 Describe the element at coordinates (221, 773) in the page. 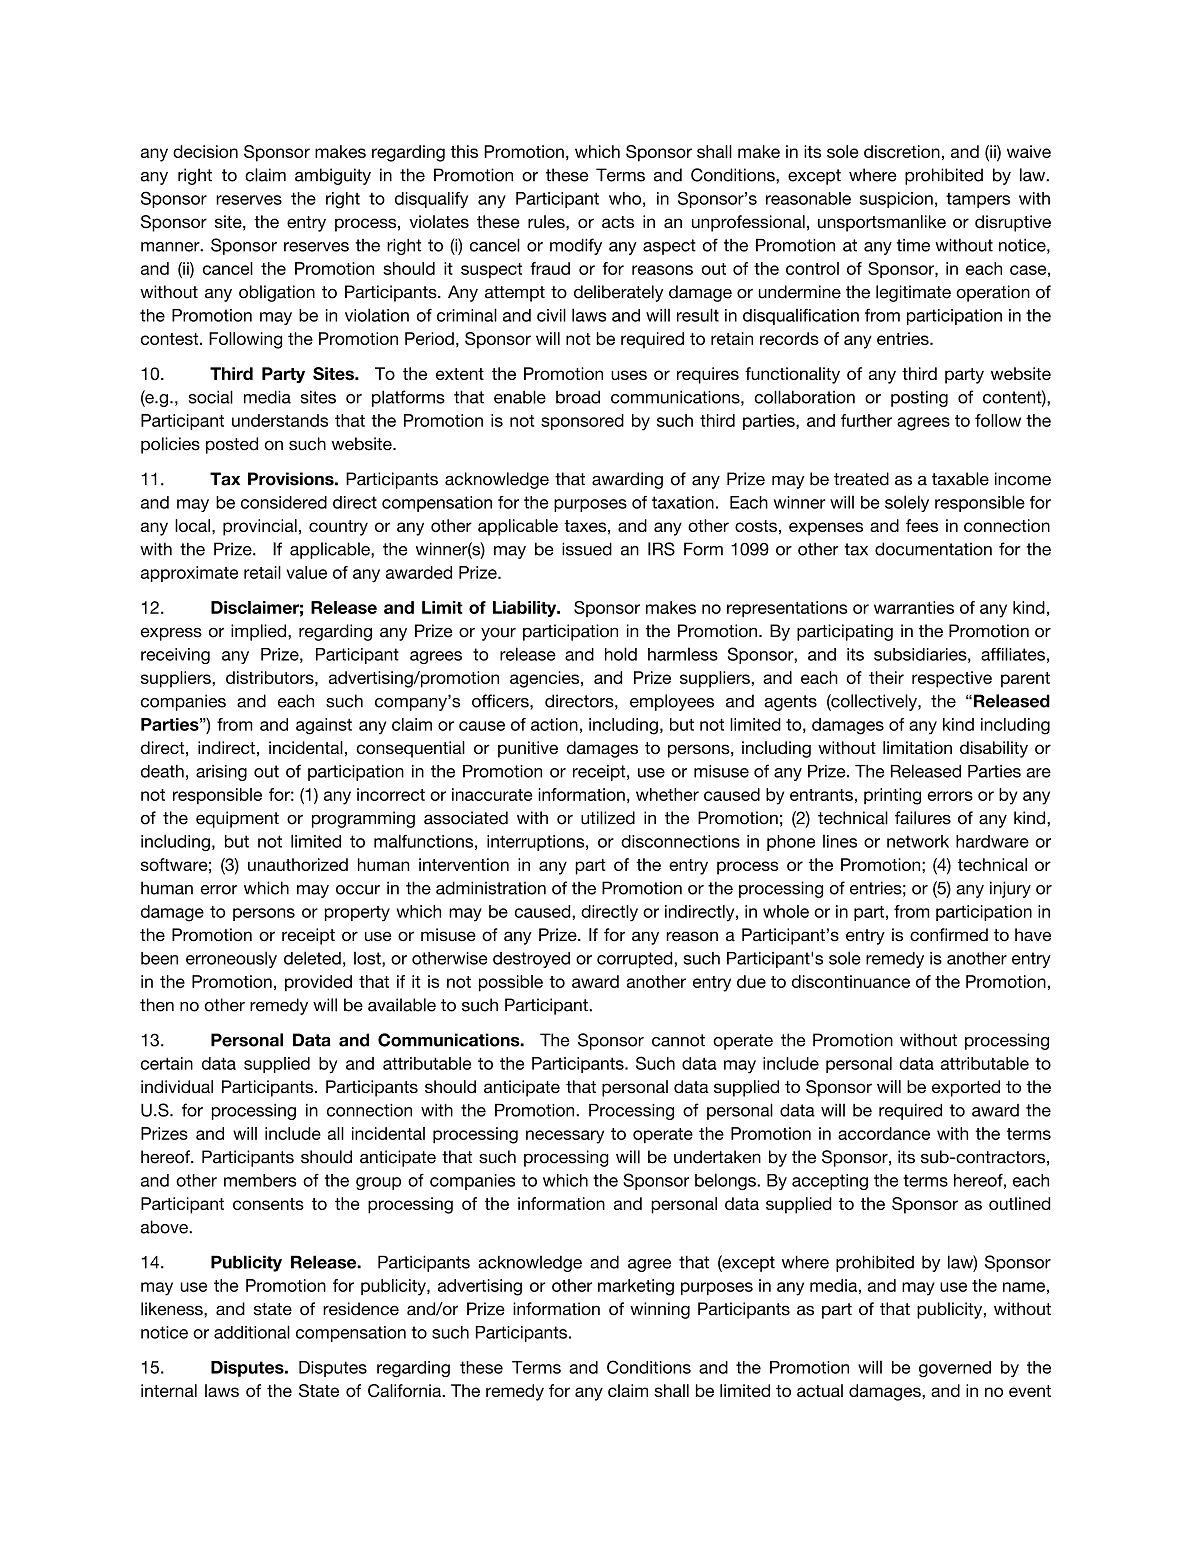

I see `arising` at that location.
